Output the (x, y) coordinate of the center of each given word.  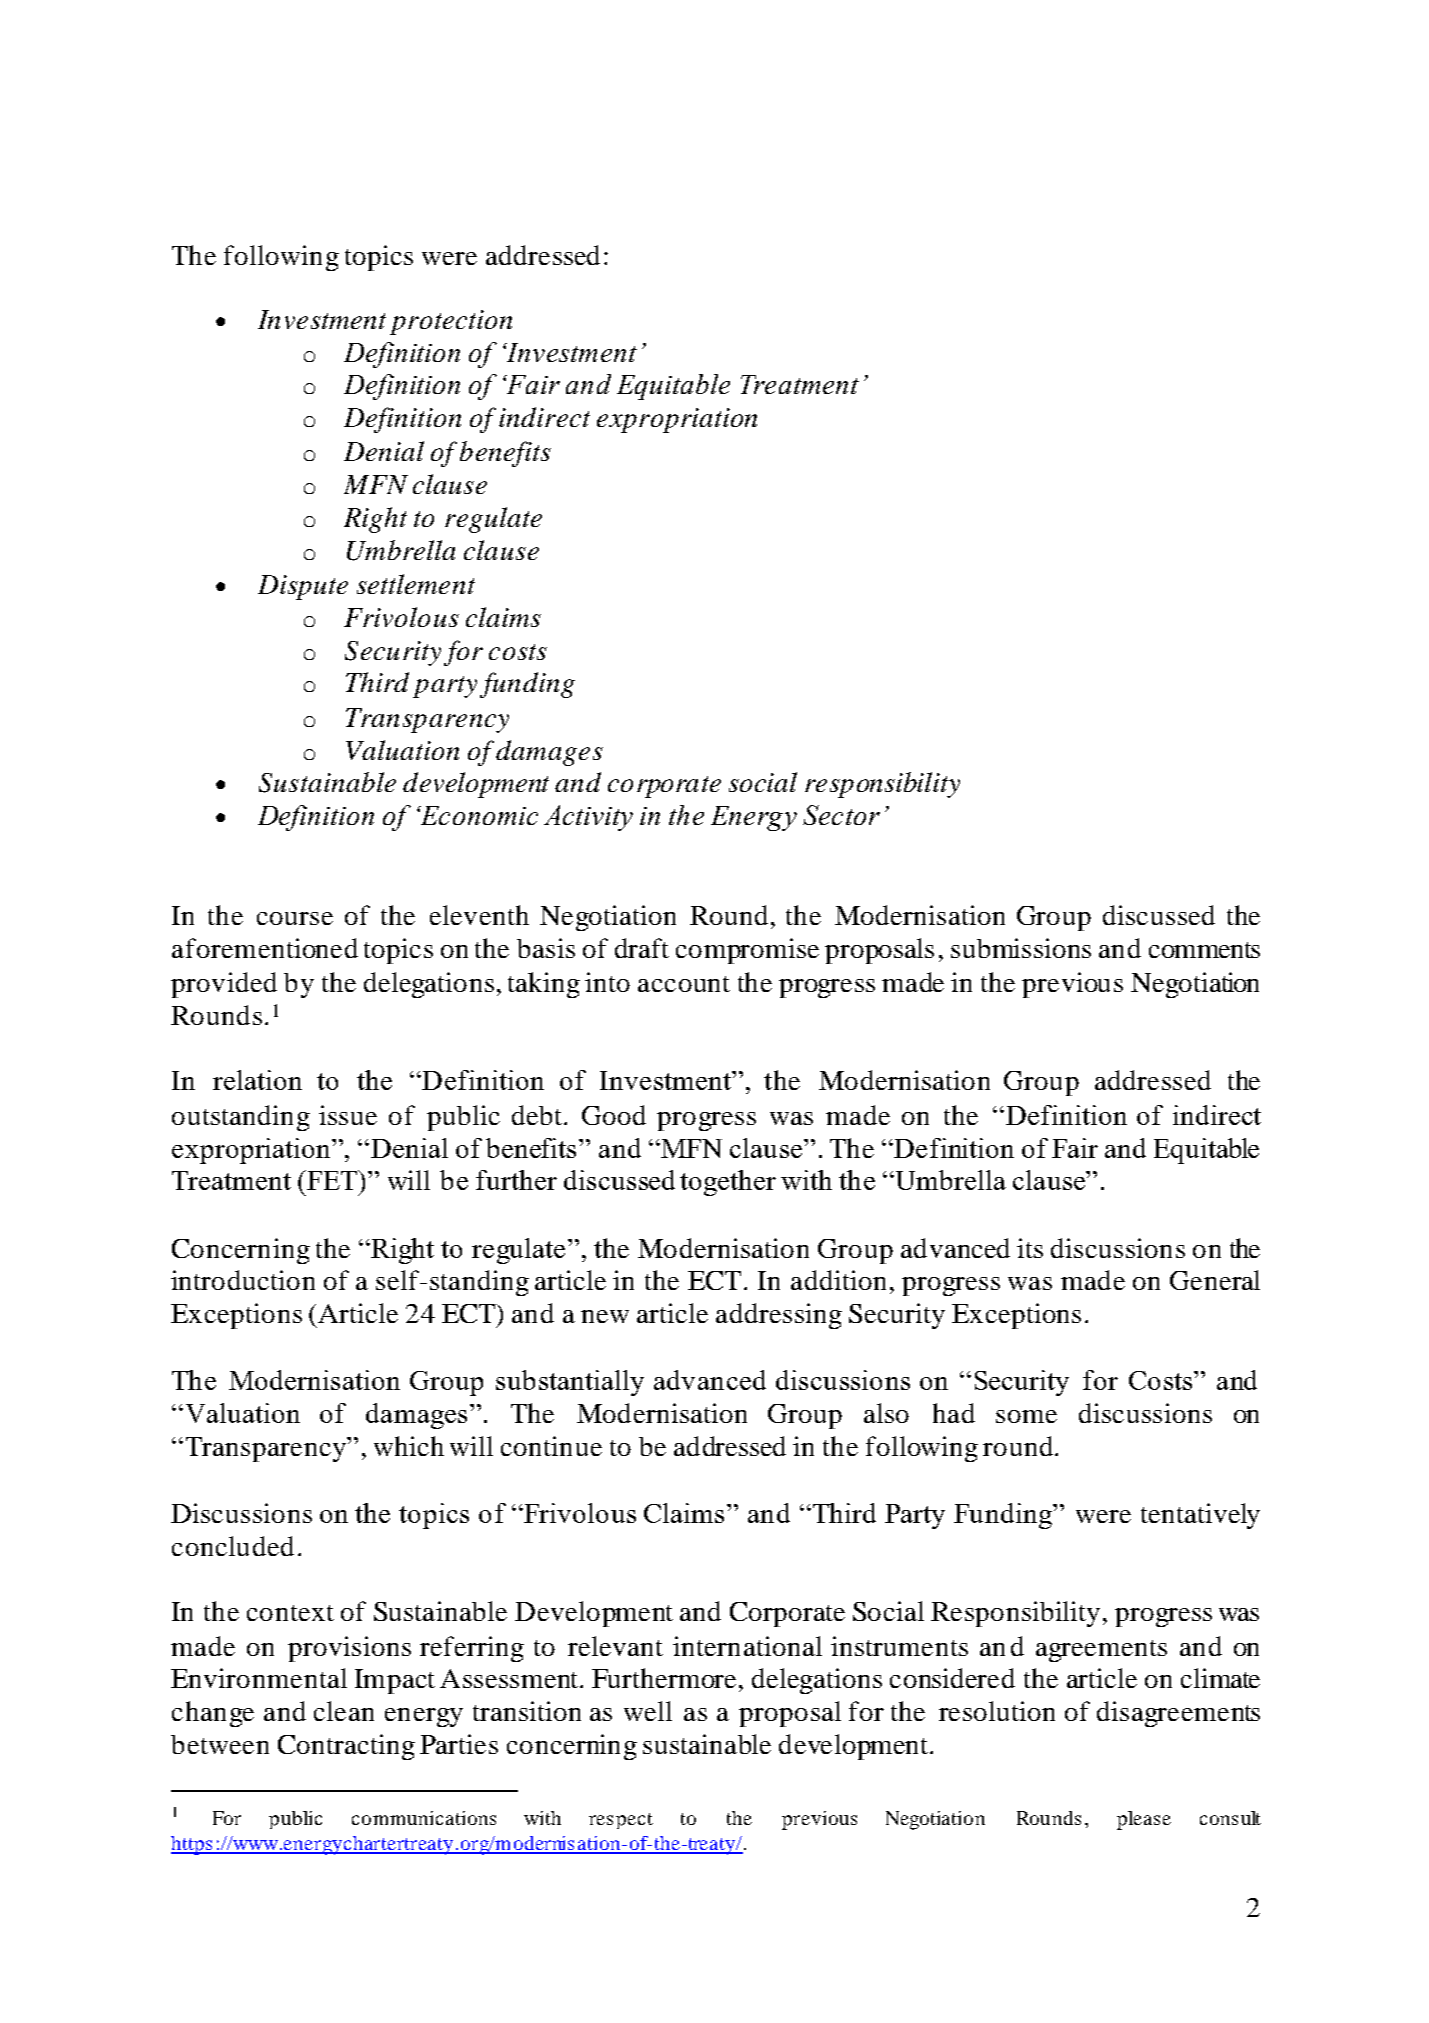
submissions (1021, 948)
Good (614, 1115)
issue (348, 1115)
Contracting (346, 1747)
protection (451, 322)
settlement (416, 584)
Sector (841, 815)
